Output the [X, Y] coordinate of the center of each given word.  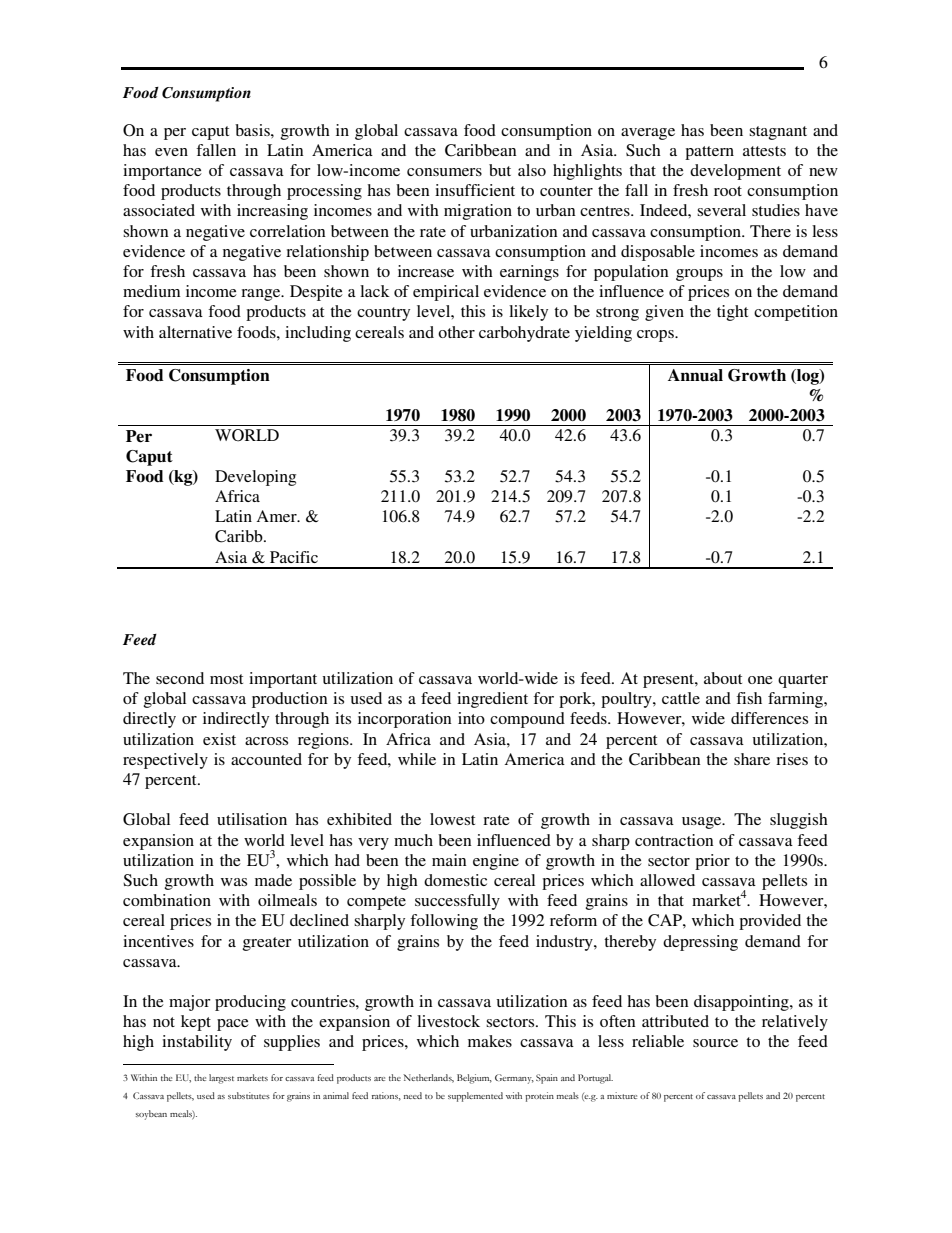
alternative [195, 332]
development [735, 172]
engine [496, 862]
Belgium [474, 1079]
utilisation [252, 819]
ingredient [492, 700]
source [715, 1043]
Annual [695, 375]
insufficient [475, 190]
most [226, 679]
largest [221, 1079]
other [456, 332]
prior [712, 862]
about [723, 678]
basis [253, 130]
